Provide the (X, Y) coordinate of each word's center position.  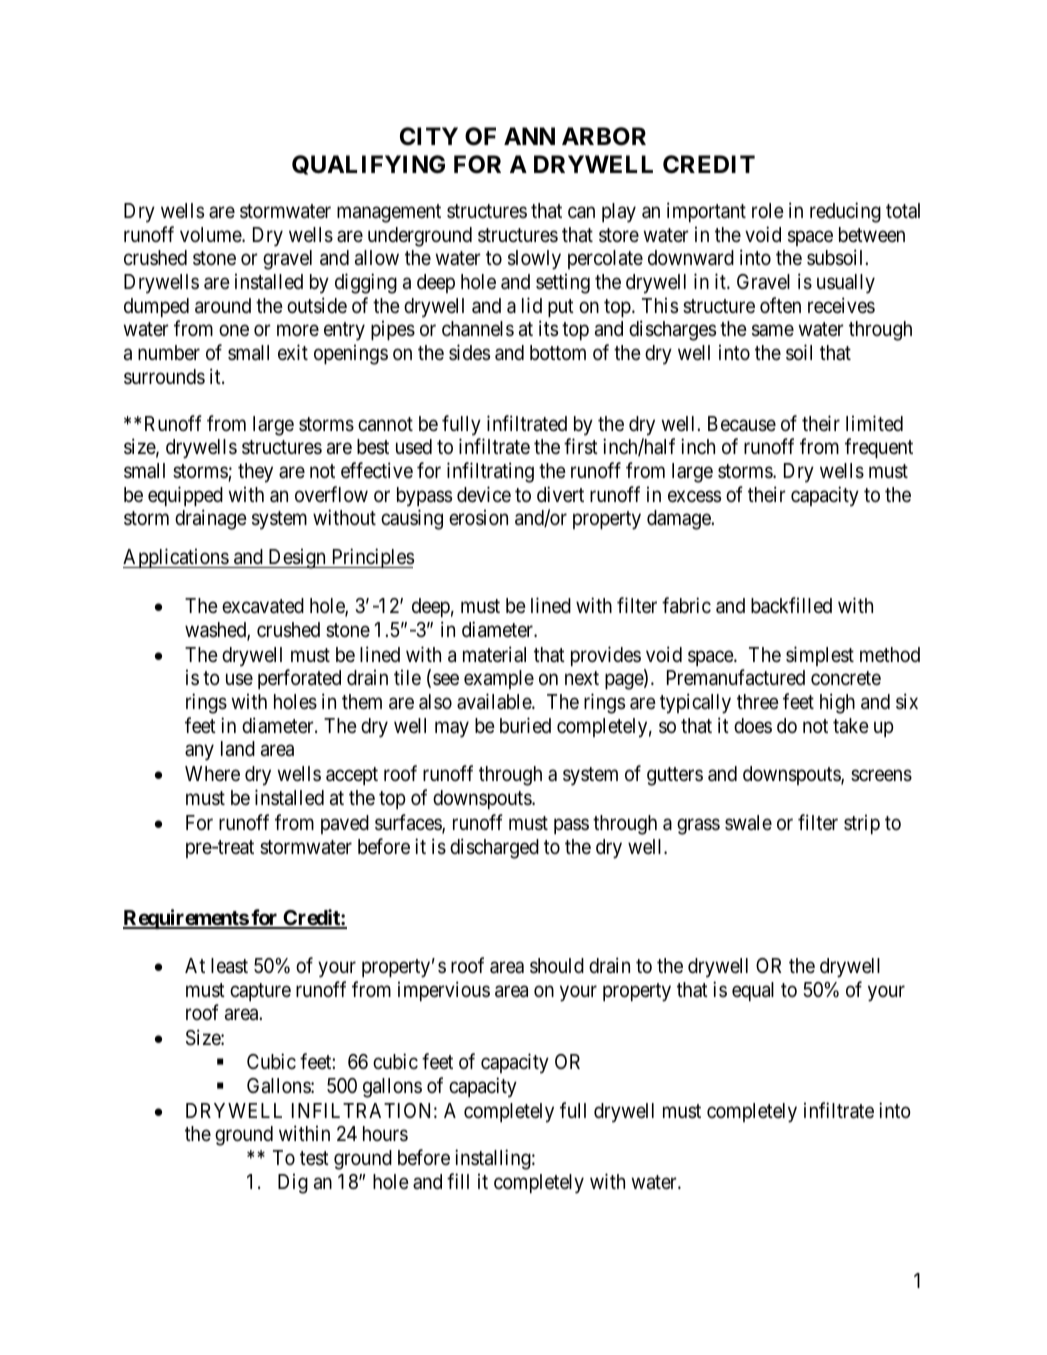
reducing (845, 212)
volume (211, 235)
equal (753, 991)
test (314, 1158)
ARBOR (604, 136)
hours (385, 1134)
